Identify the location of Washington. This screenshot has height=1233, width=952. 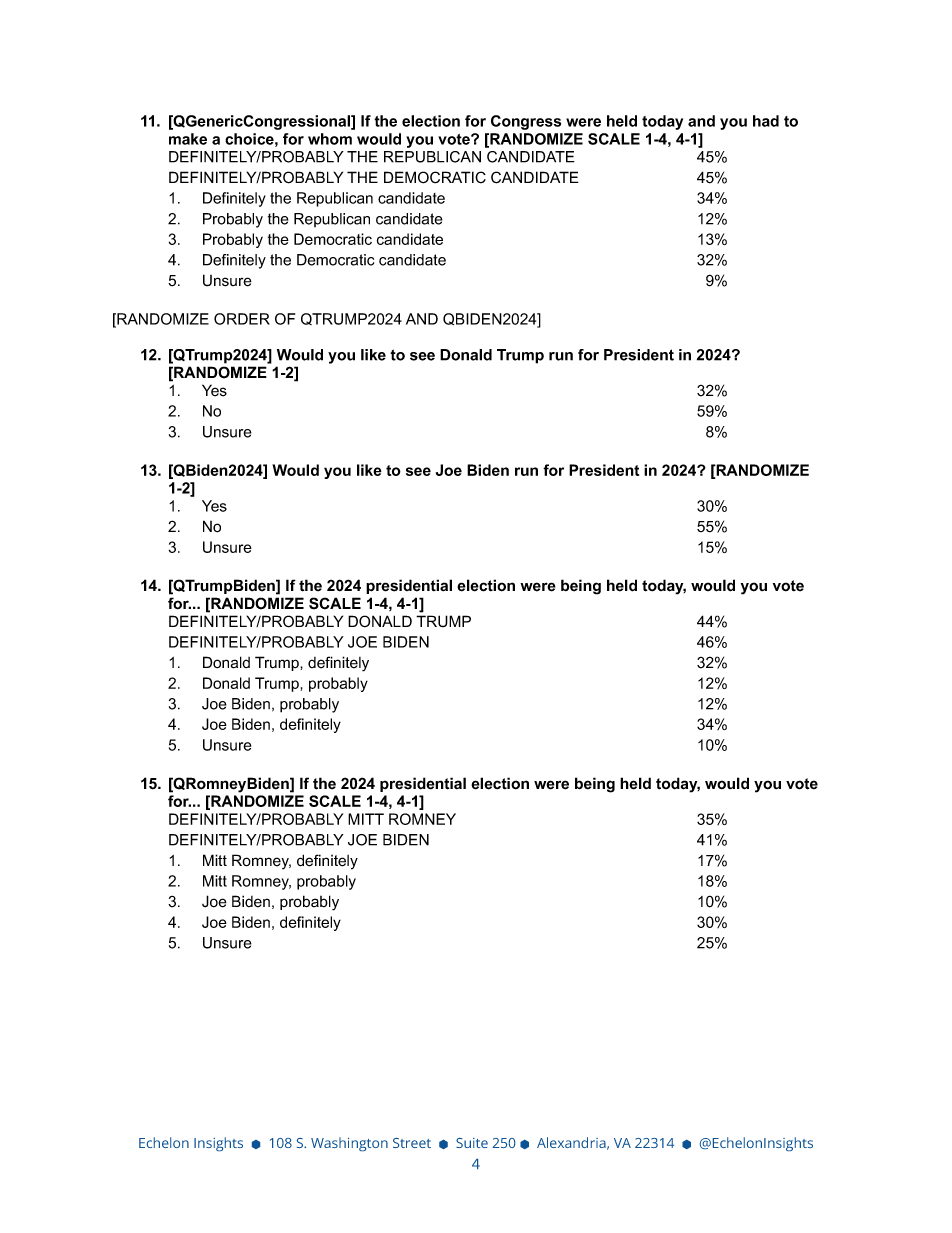
(349, 1144).
